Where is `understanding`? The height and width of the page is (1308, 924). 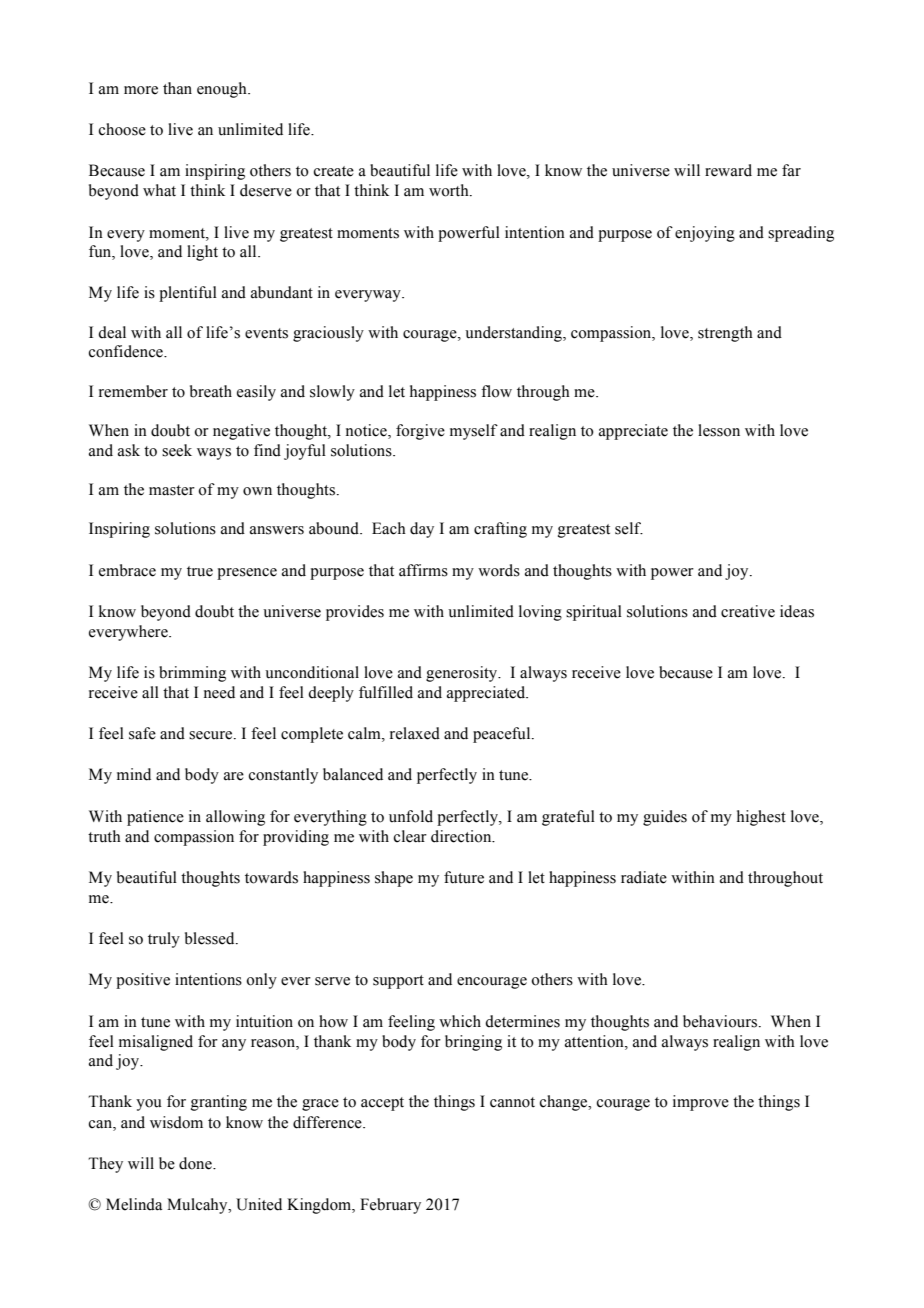 understanding is located at coordinates (514, 334).
